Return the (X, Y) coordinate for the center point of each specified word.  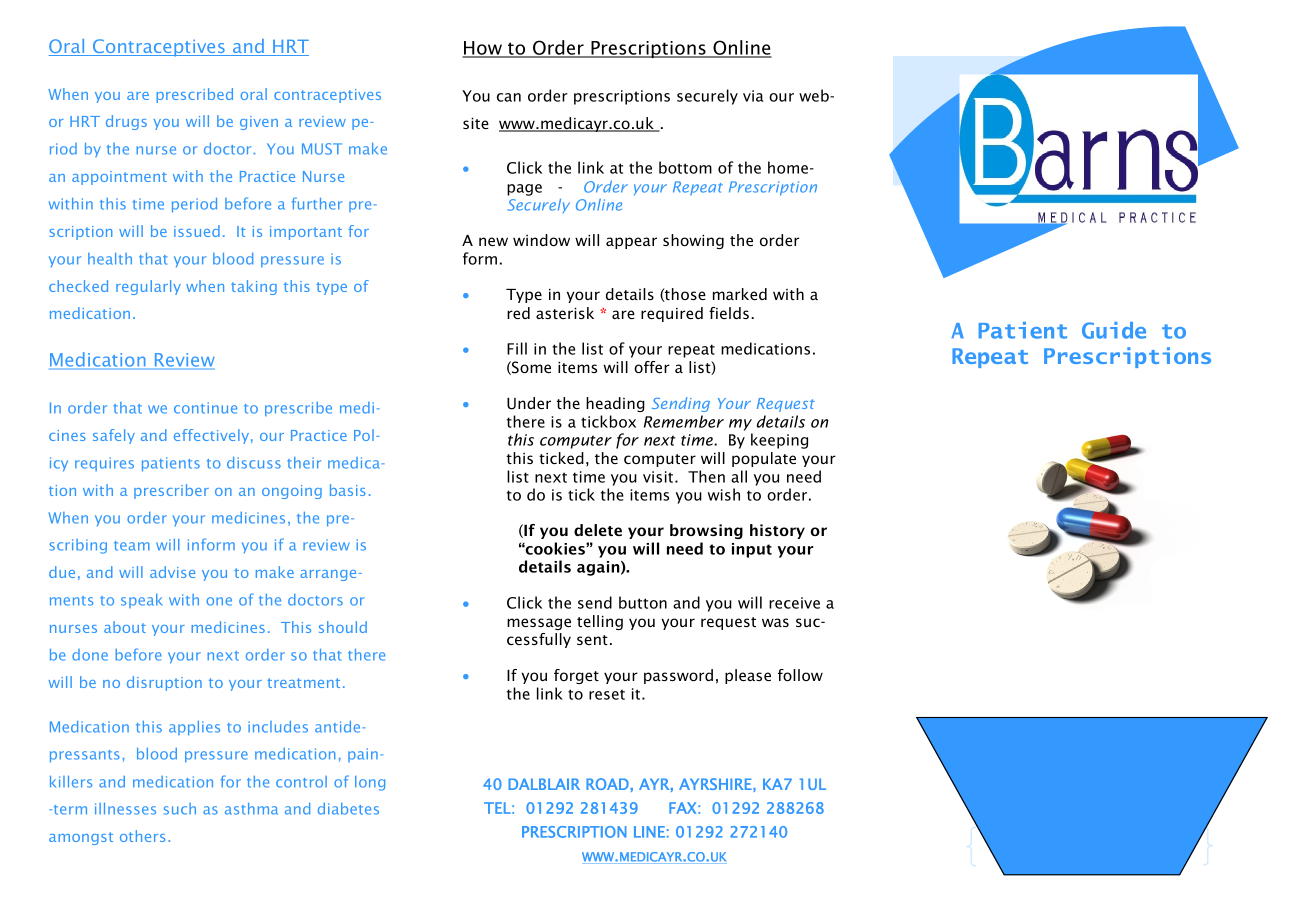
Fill (517, 348)
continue (205, 408)
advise (172, 572)
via (753, 96)
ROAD (608, 784)
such (180, 809)
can (509, 97)
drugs (126, 122)
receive (794, 603)
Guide (1114, 330)
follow (800, 675)
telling (600, 622)
